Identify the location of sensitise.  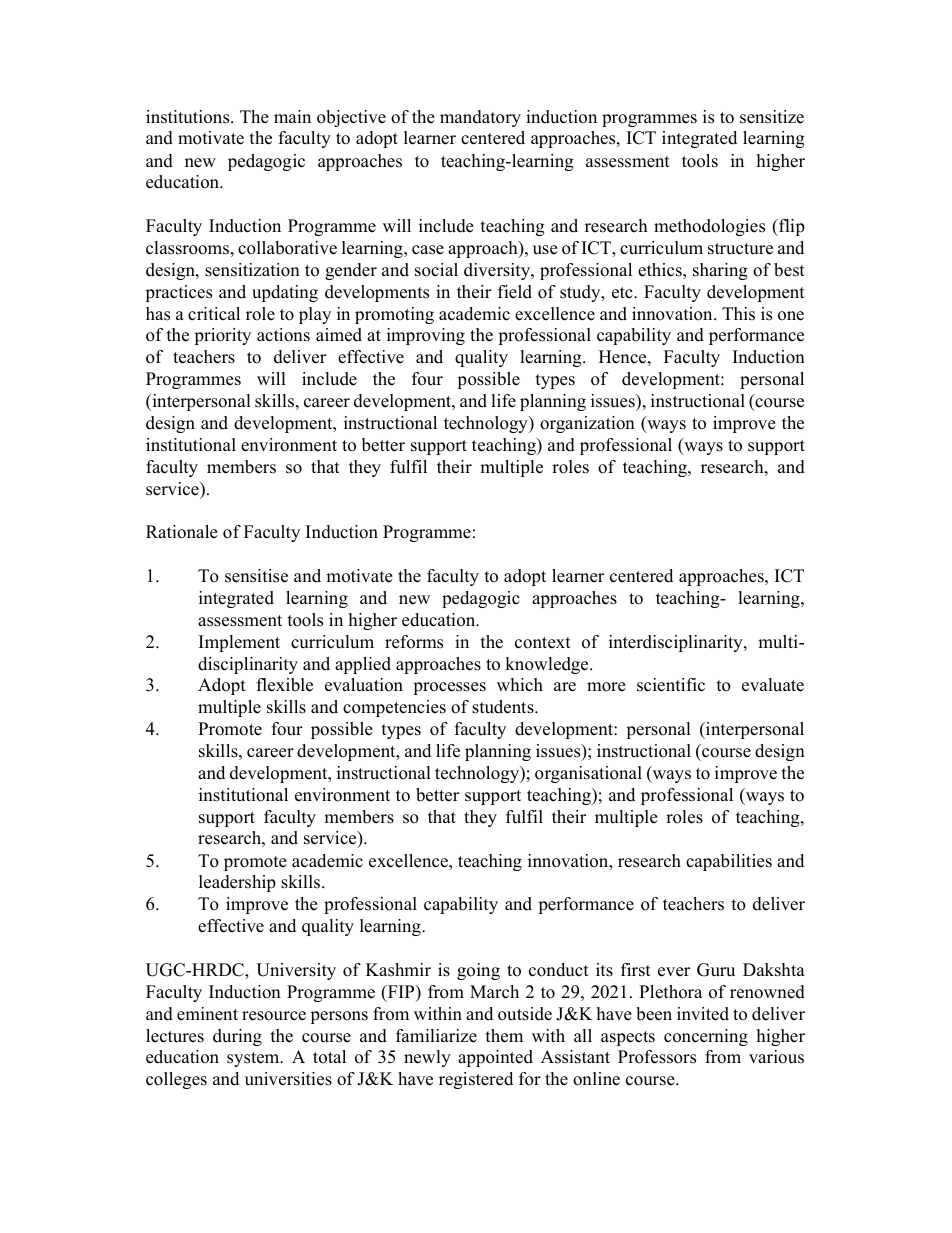
(256, 576).
